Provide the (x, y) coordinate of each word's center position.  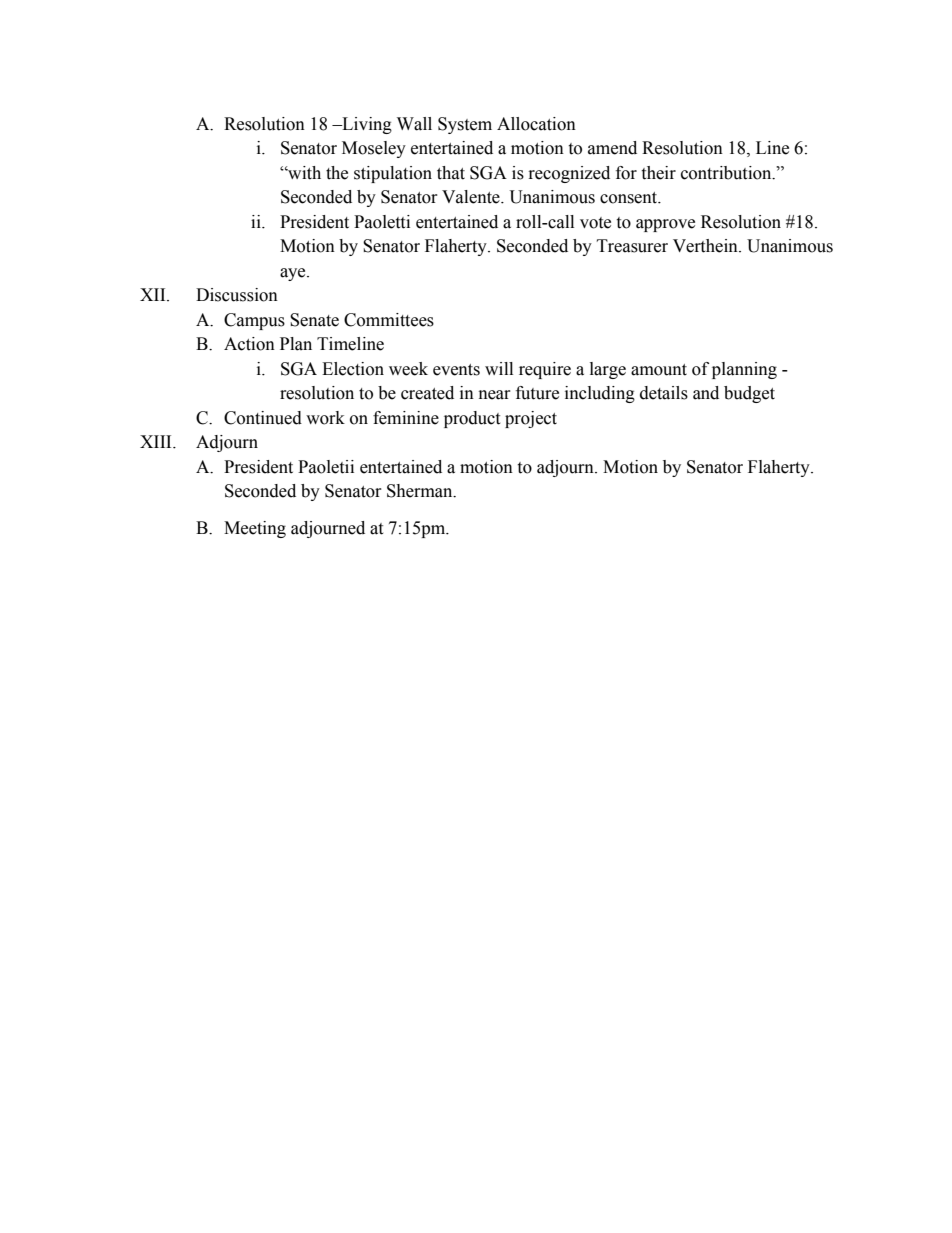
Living (366, 125)
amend (612, 148)
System (465, 125)
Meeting (255, 529)
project (531, 419)
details (664, 393)
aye (294, 274)
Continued (263, 418)
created (427, 393)
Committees (389, 320)
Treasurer (632, 246)
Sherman (421, 491)
